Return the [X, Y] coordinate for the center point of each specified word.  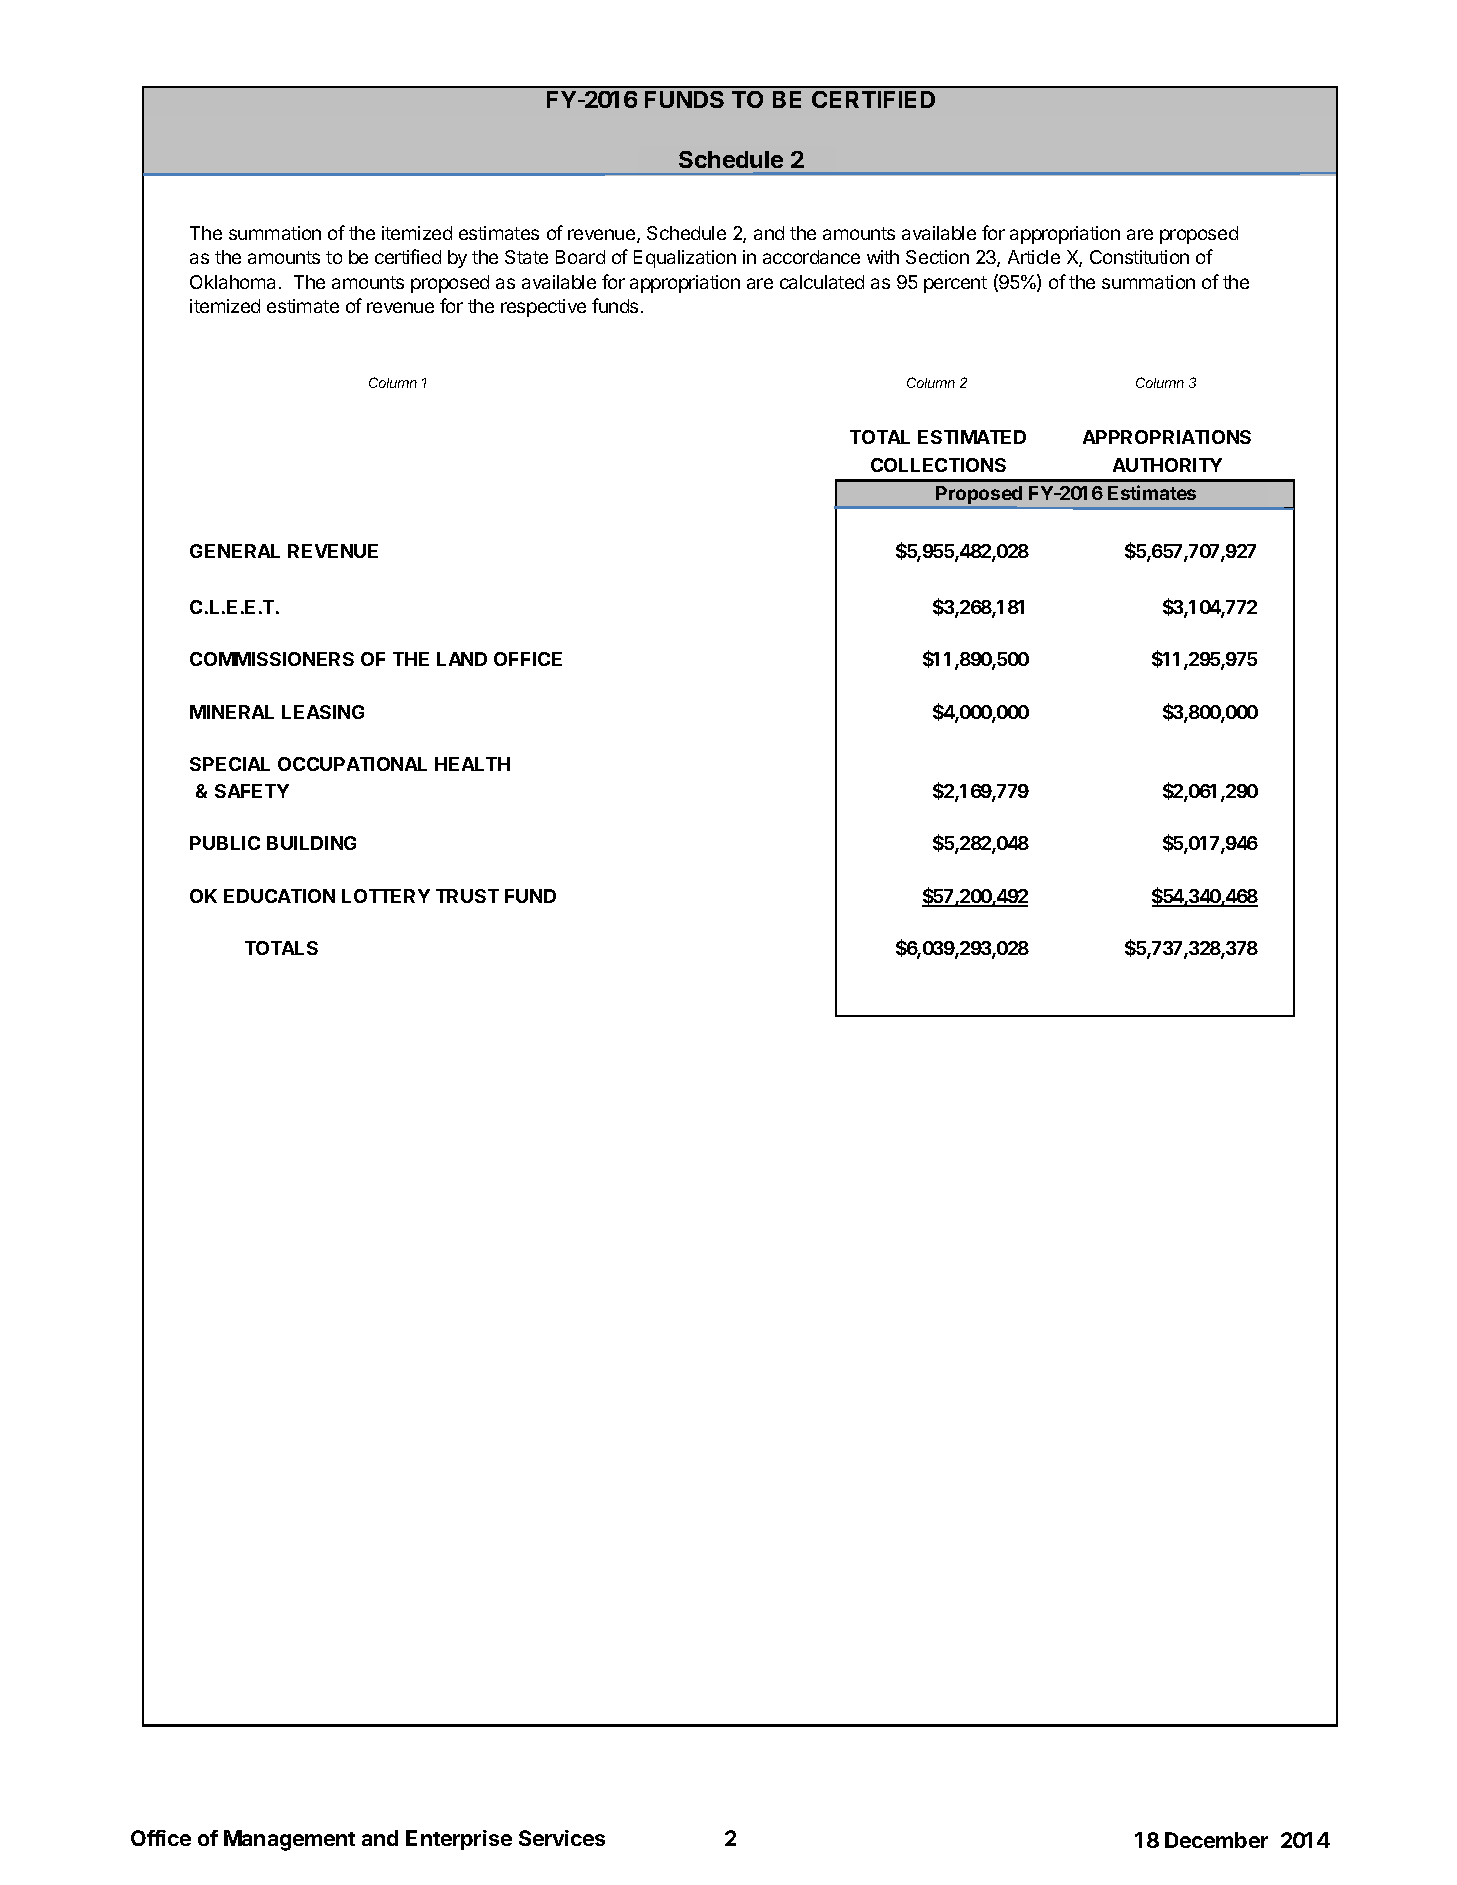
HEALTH [472, 764]
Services [562, 1838]
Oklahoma [232, 282]
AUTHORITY [1167, 465]
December [1216, 1840]
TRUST [467, 896]
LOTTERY [386, 896]
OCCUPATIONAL [352, 764]
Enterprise [459, 1840]
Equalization [685, 259]
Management [289, 1840]
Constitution [1139, 257]
